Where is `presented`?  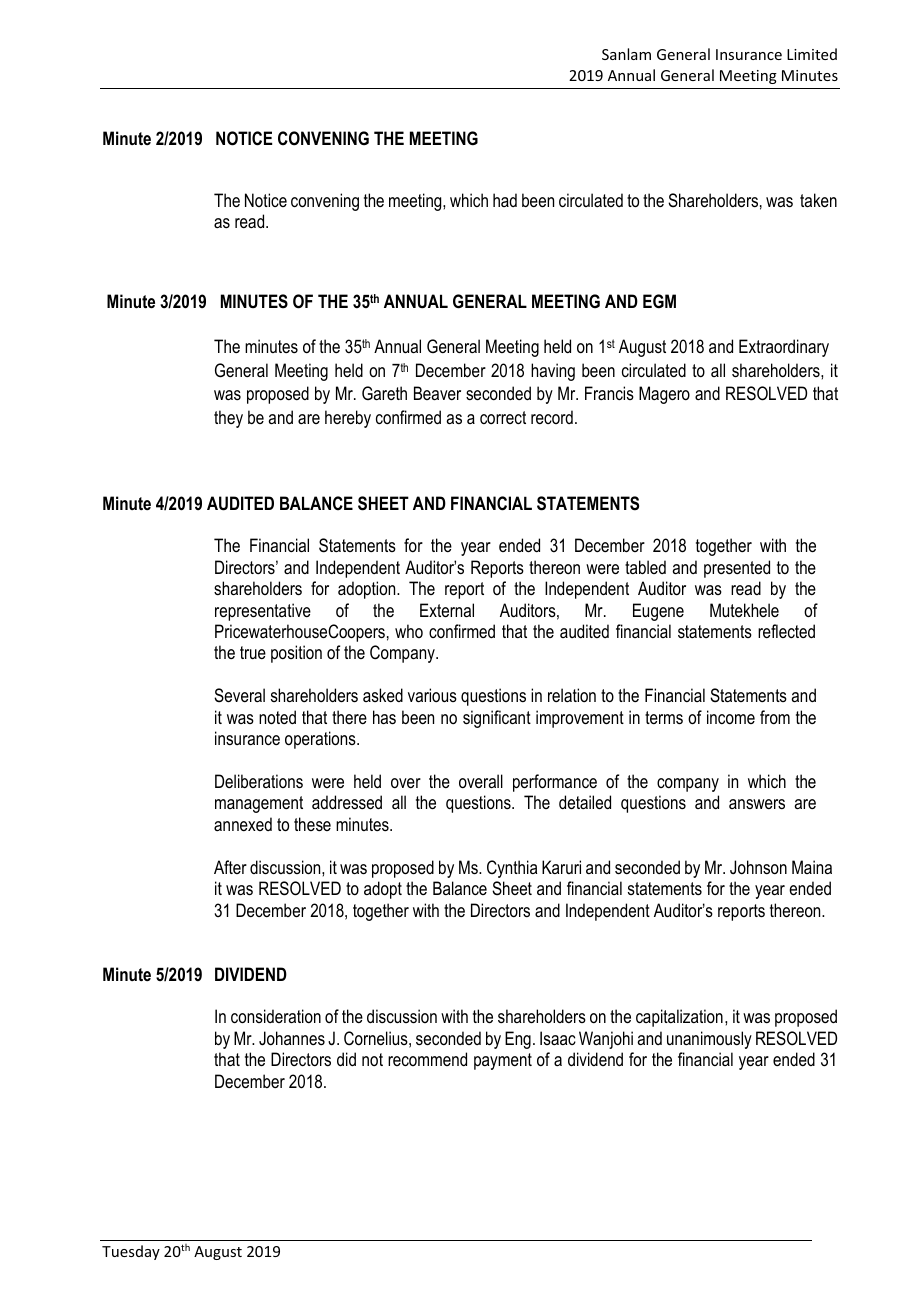
presented is located at coordinates (737, 569).
